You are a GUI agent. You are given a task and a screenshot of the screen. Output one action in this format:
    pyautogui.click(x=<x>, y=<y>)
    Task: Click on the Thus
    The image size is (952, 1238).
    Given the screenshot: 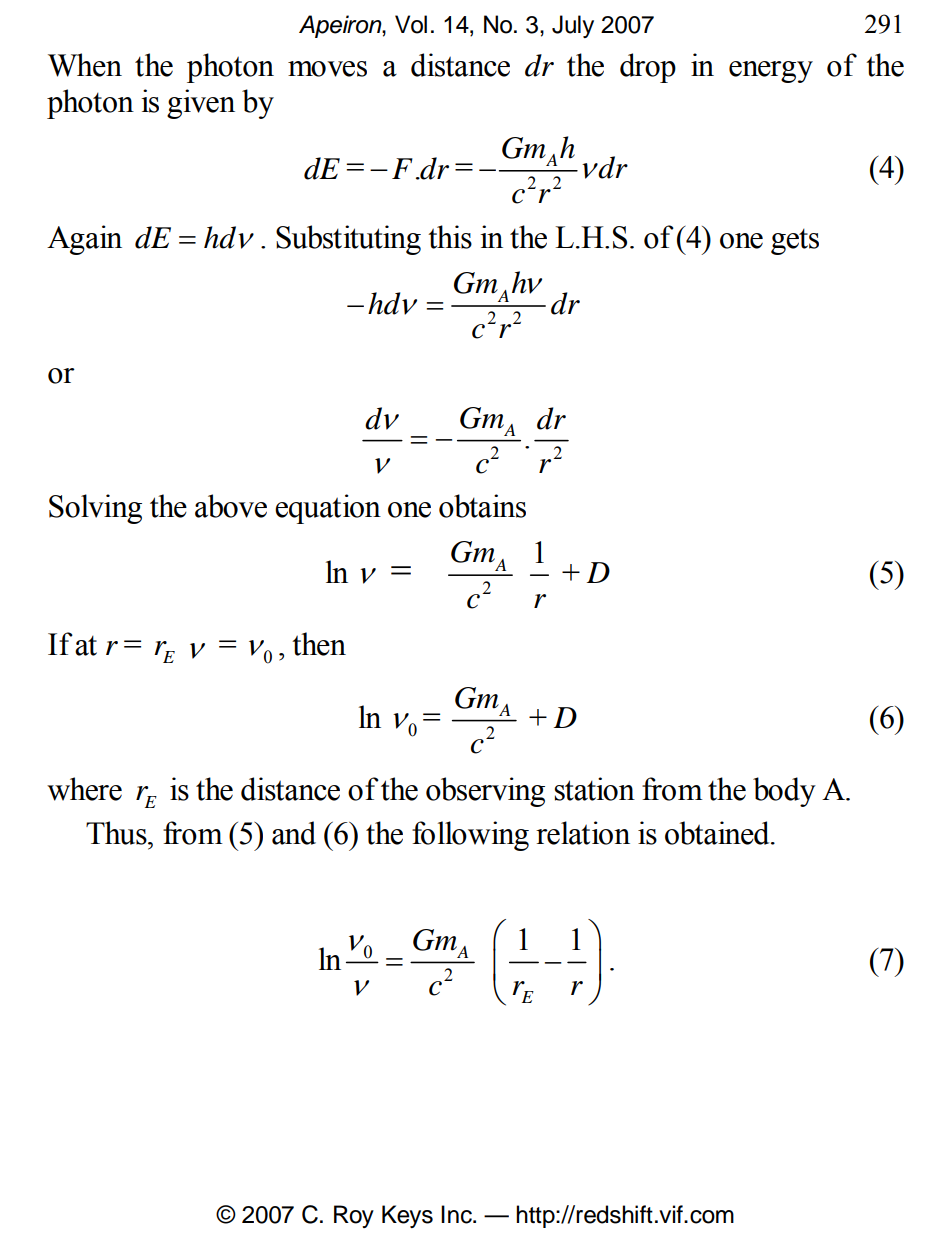 What is the action you would take?
    pyautogui.click(x=117, y=833)
